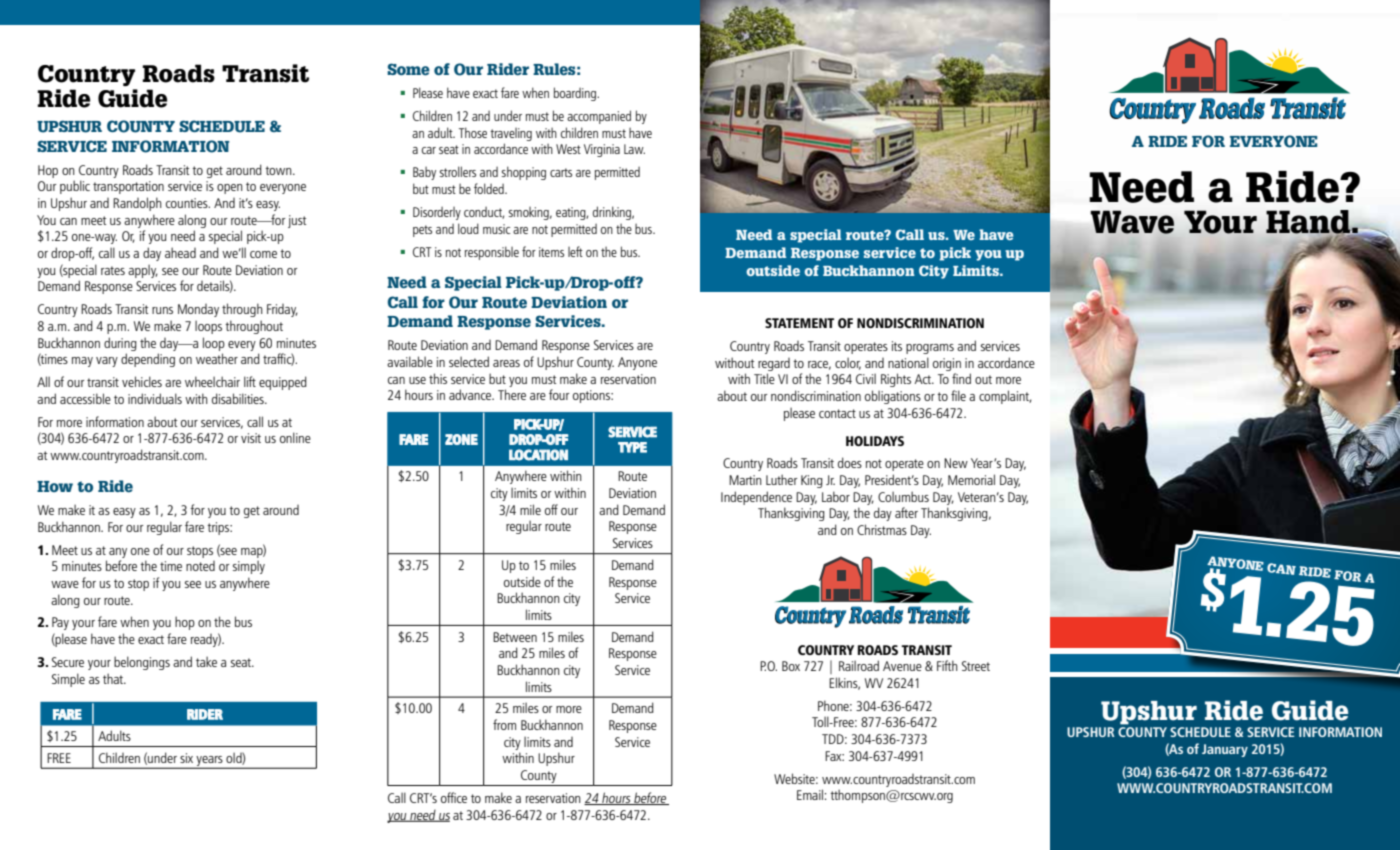 This image has width=1400, height=850. Describe the element at coordinates (930, 349) in the image. I see `programs` at that location.
